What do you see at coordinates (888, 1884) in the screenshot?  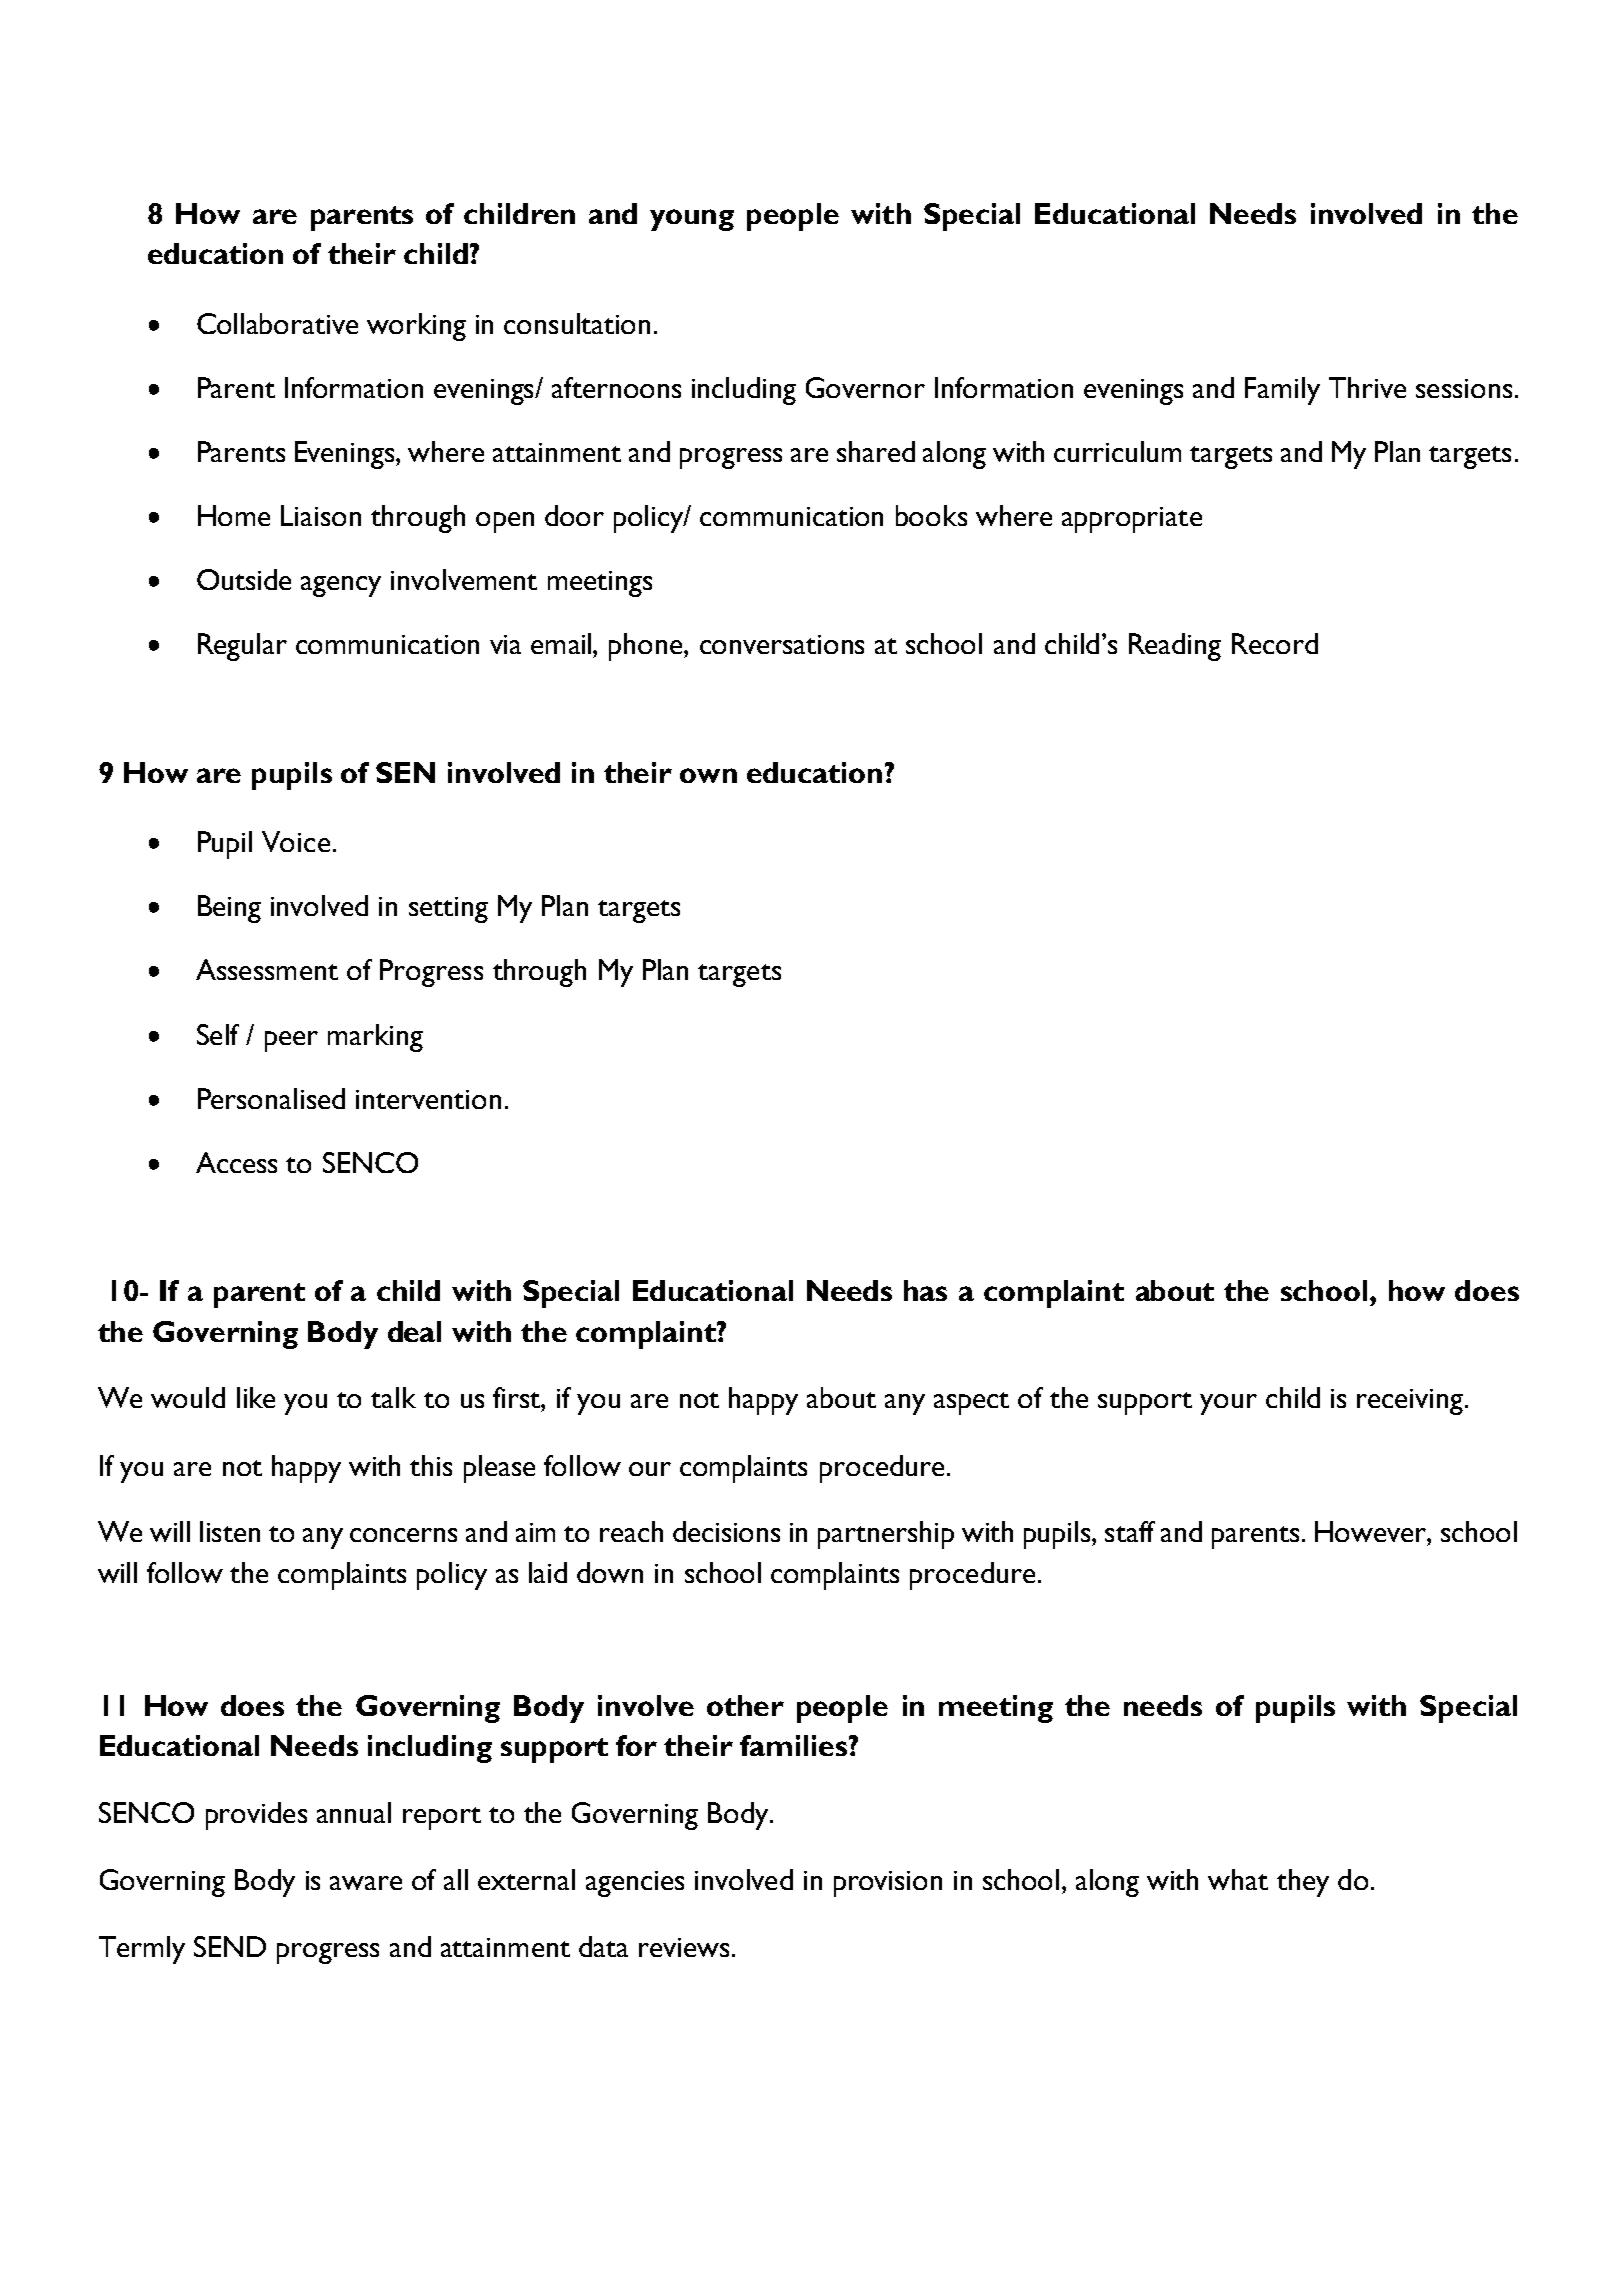 I see `provision` at bounding box center [888, 1884].
